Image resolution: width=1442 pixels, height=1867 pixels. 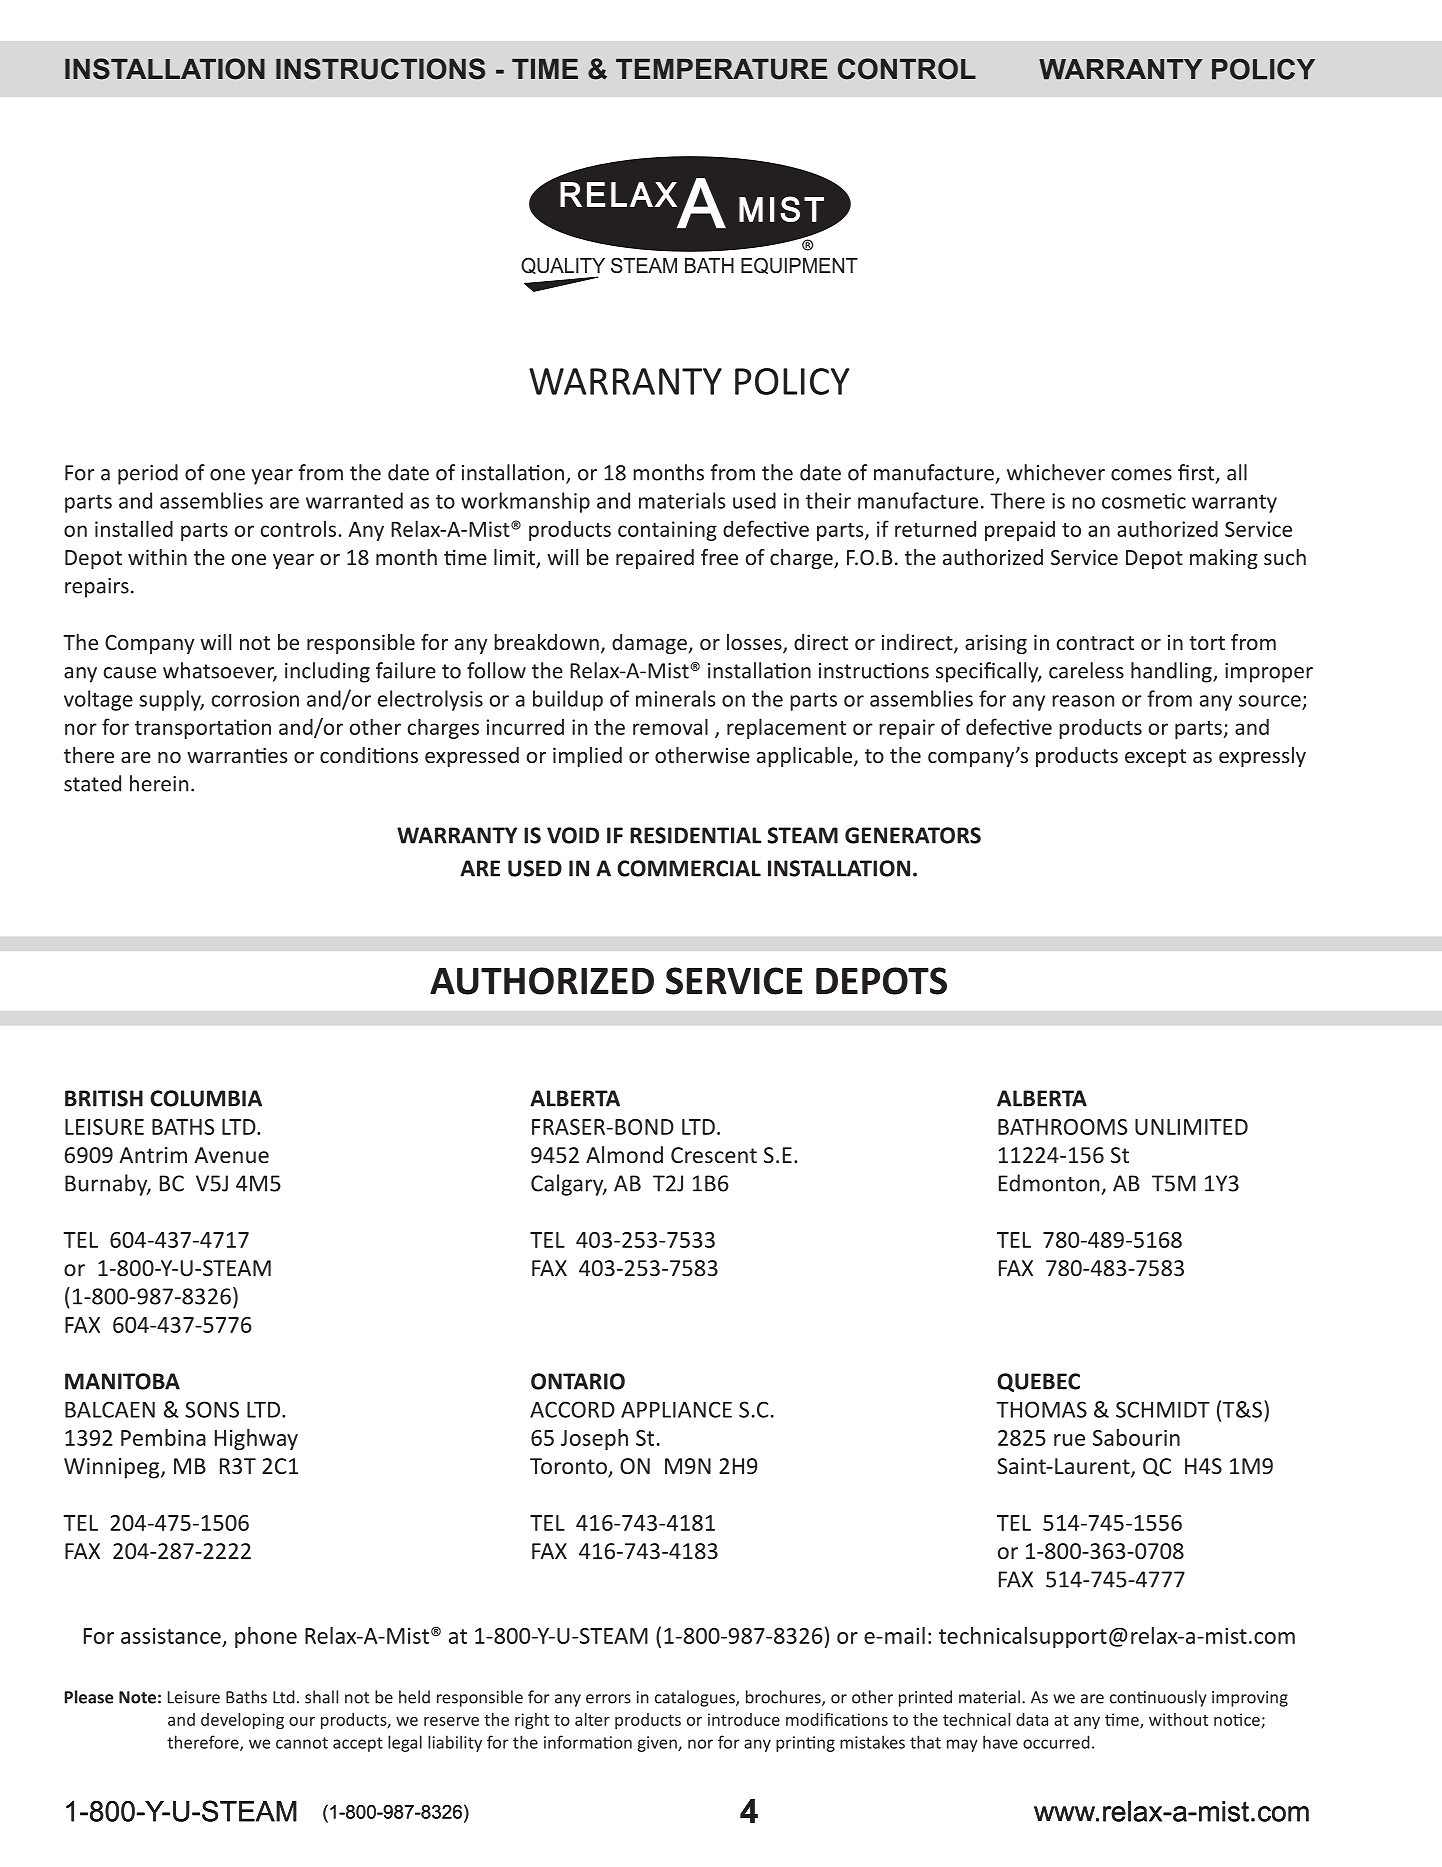 I want to click on developing, so click(x=242, y=1721).
